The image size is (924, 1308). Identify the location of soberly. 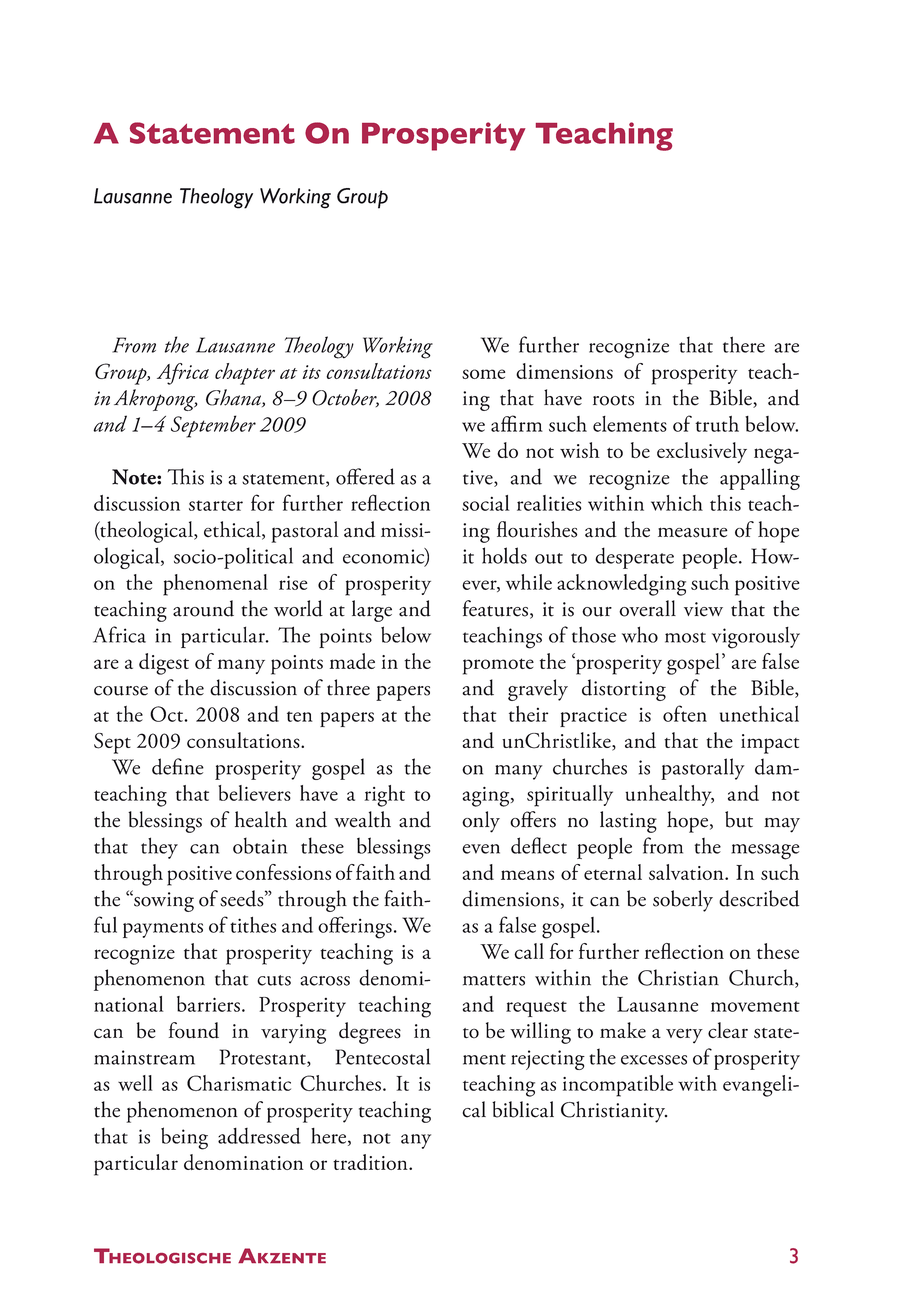
(683, 901).
